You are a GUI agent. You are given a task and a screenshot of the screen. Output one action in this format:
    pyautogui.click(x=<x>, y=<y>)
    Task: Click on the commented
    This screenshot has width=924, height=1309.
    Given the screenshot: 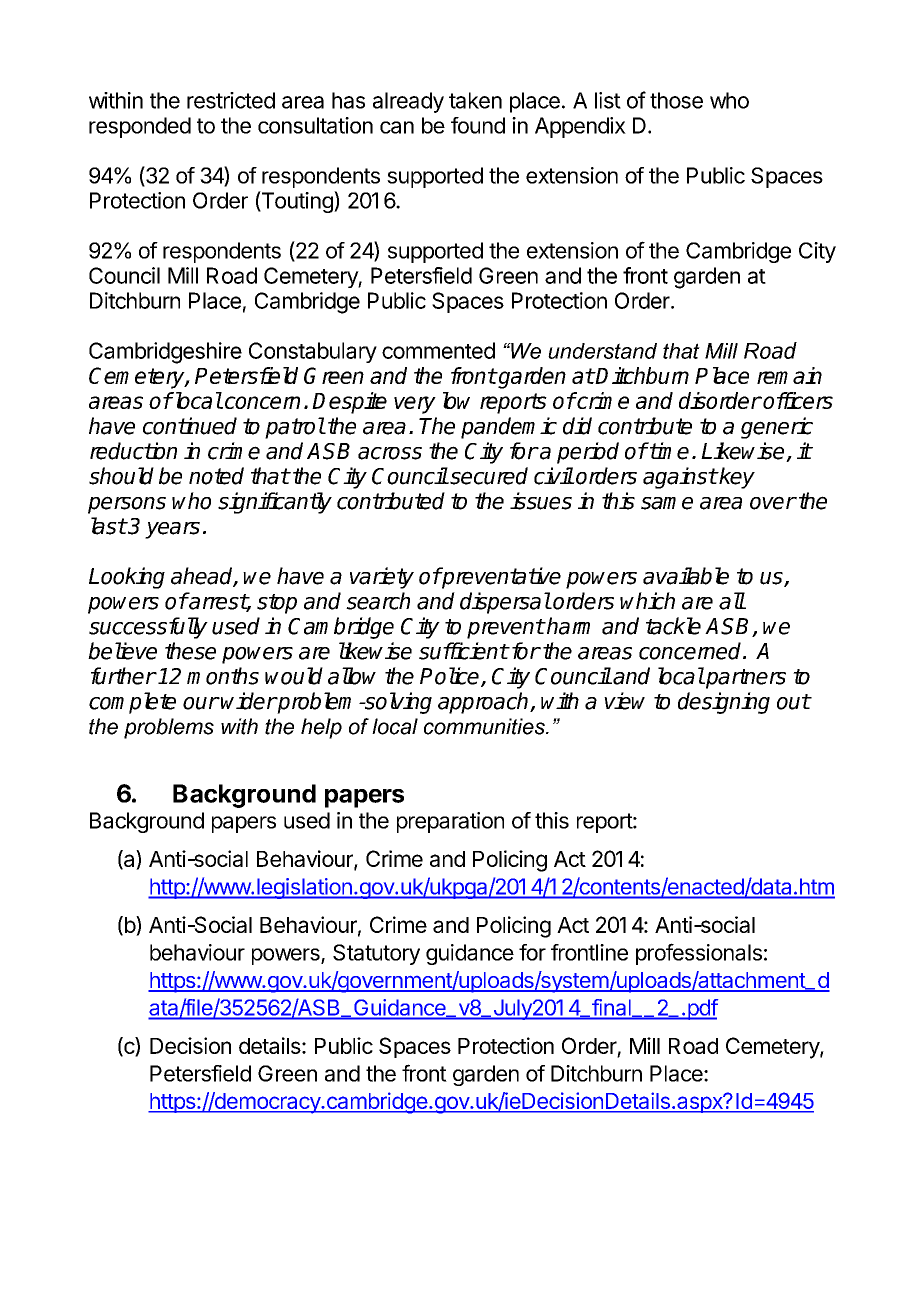 What is the action you would take?
    pyautogui.click(x=438, y=350)
